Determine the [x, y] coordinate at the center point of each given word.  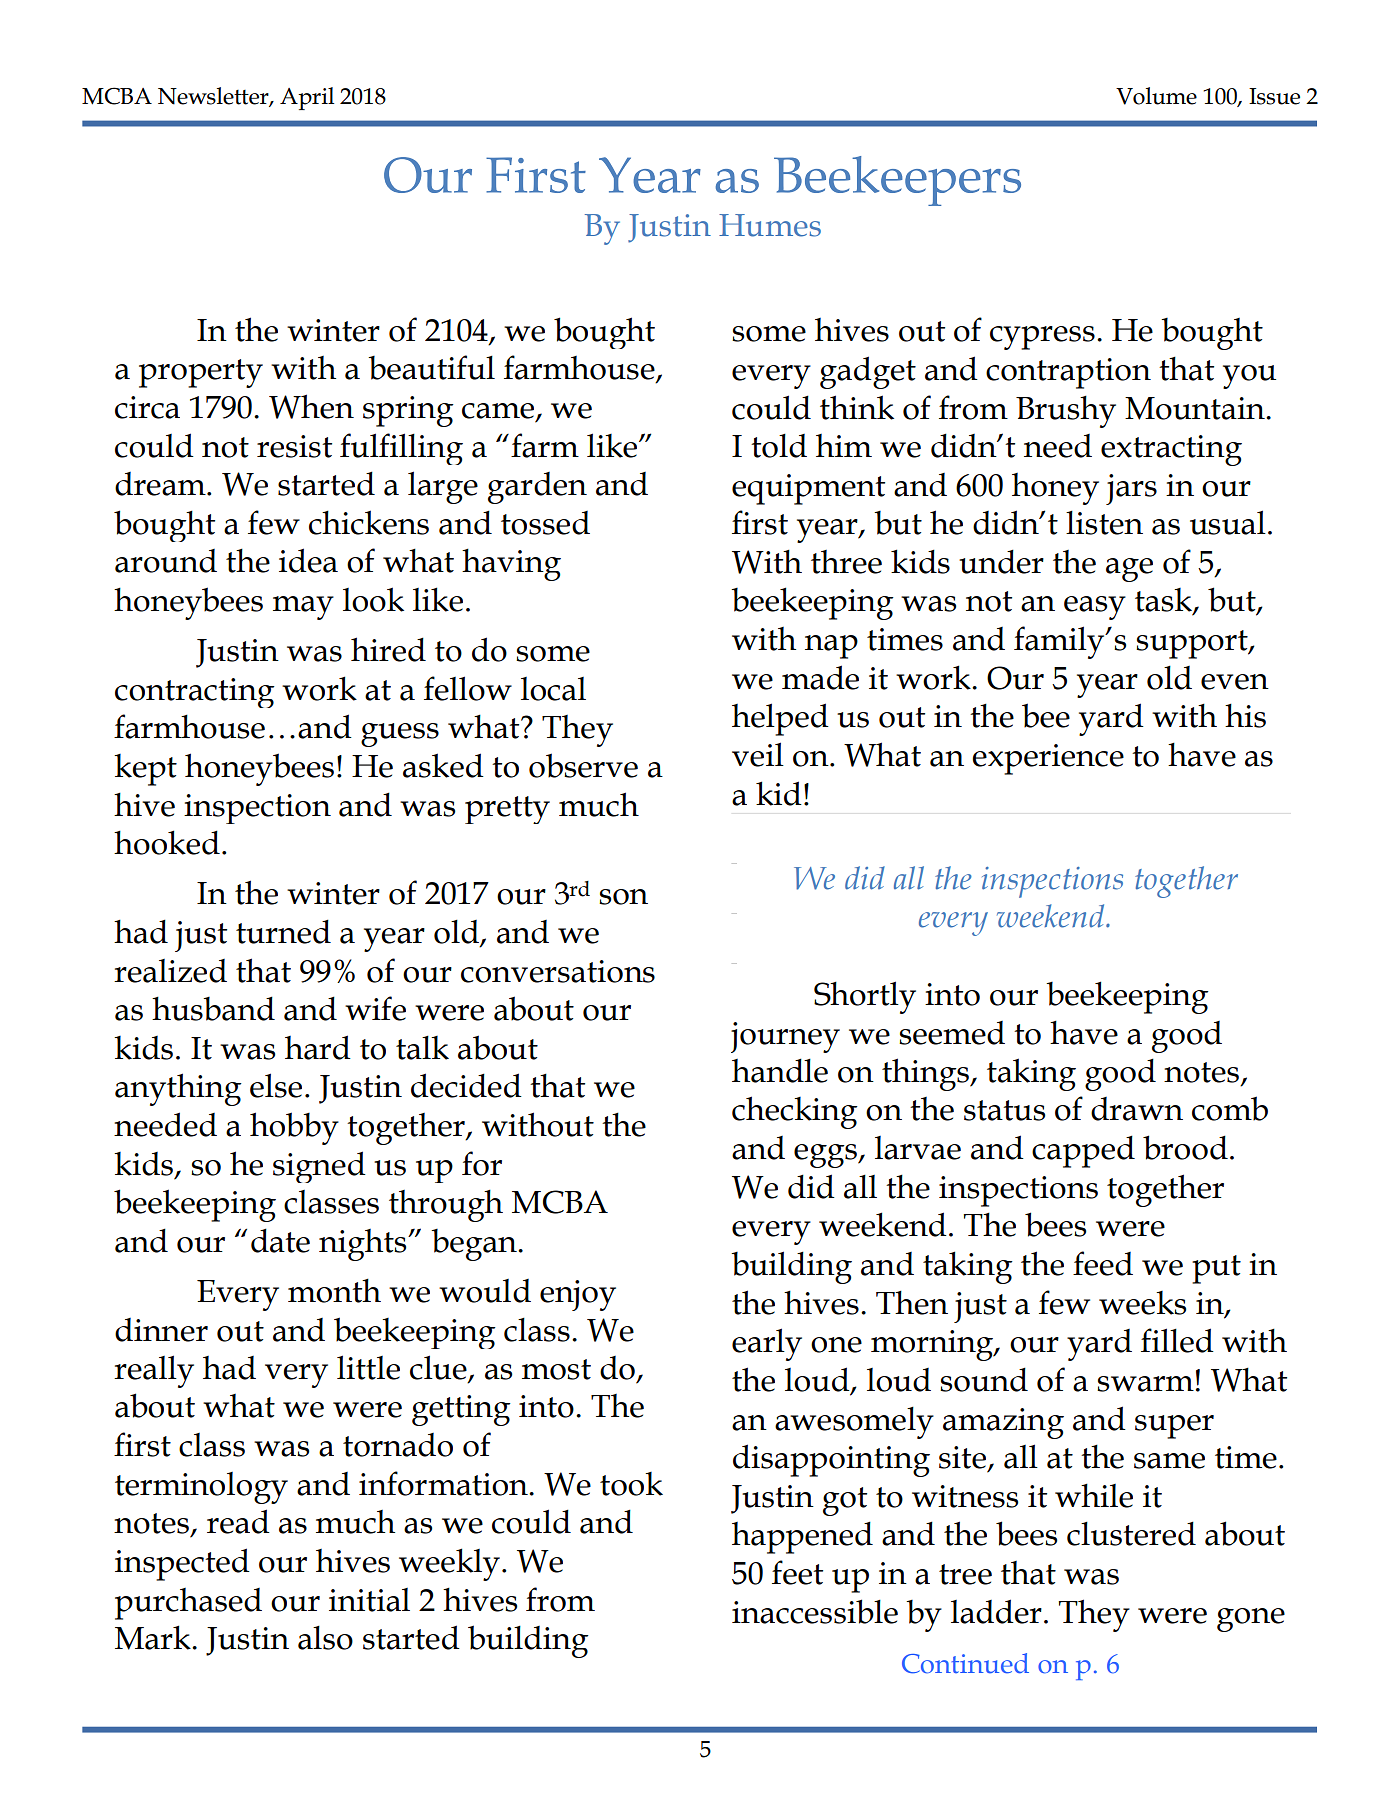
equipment [808, 489]
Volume [1156, 96]
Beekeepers [897, 181]
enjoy [578, 1295]
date [280, 1240]
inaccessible [815, 1611]
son [623, 897]
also [325, 1638]
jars [1131, 489]
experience [1048, 759]
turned [283, 931]
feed [1103, 1263]
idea [308, 560]
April [307, 98]
